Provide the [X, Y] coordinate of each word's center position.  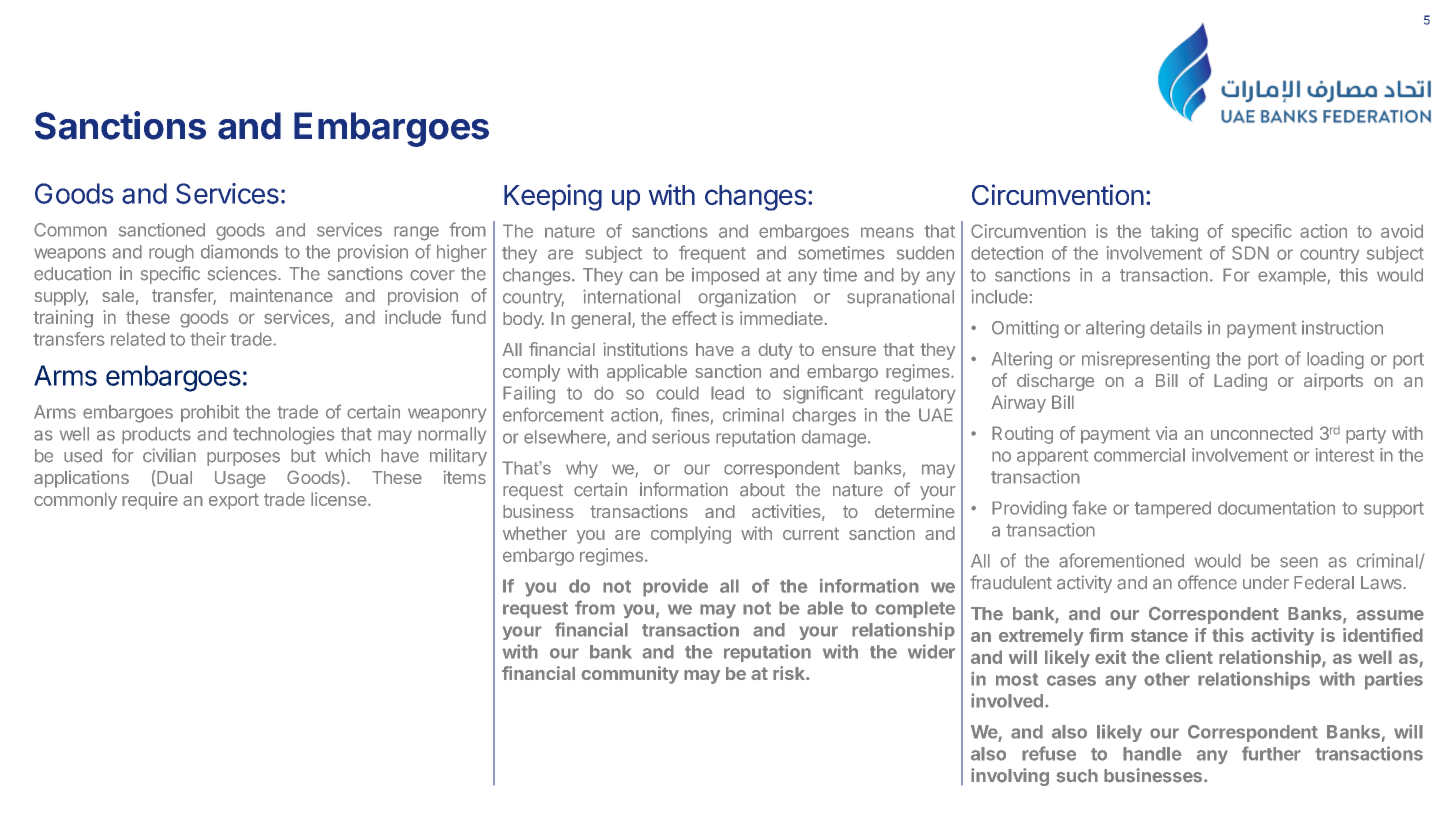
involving [1010, 777]
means [887, 232]
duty [775, 351]
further [1271, 753]
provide [675, 588]
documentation [1276, 508]
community [630, 675]
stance [1159, 635]
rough [171, 253]
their [208, 339]
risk [790, 673]
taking [1174, 233]
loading [1335, 360]
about [762, 490]
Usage [240, 479]
